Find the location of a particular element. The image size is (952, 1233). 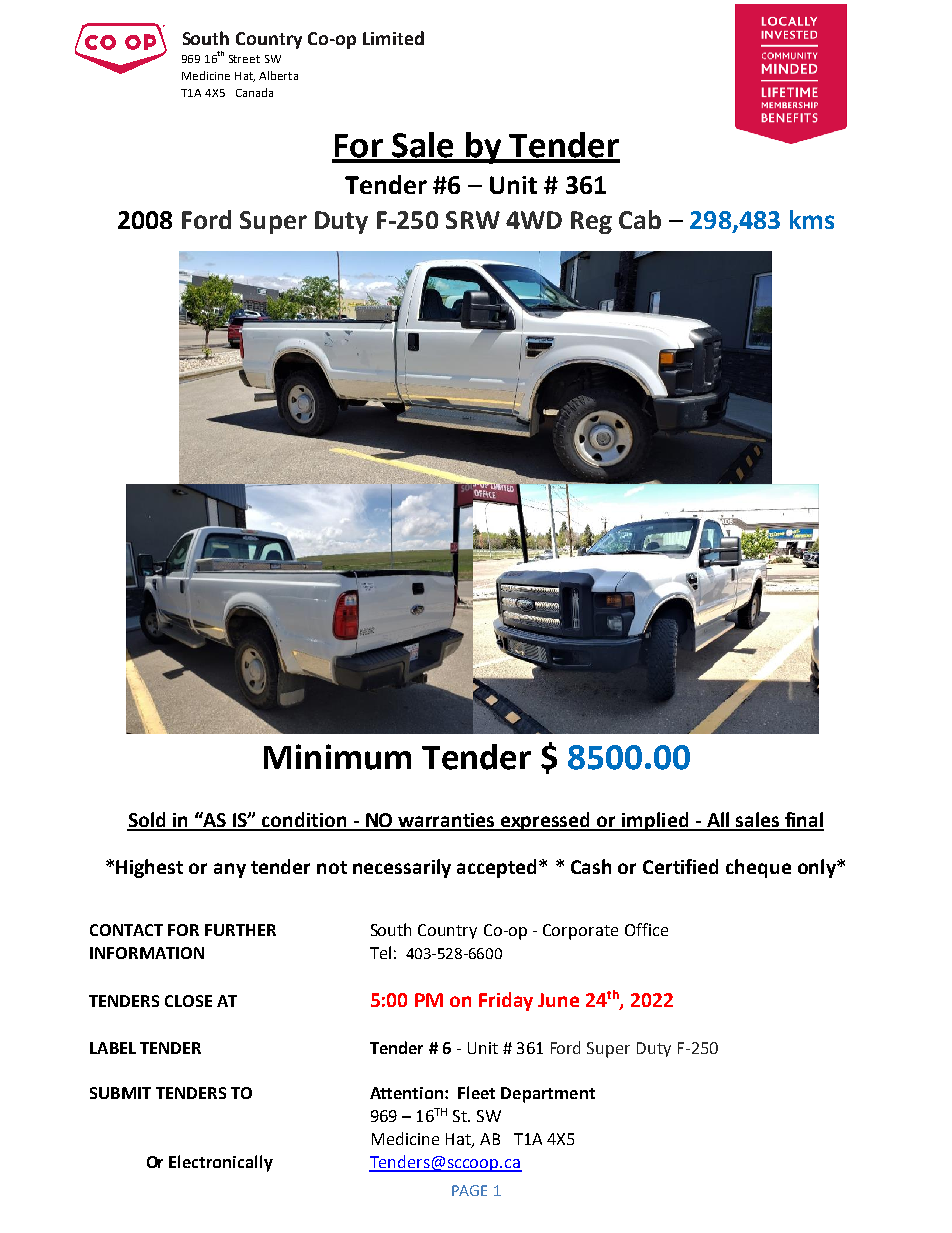

Sold is located at coordinates (147, 821).
